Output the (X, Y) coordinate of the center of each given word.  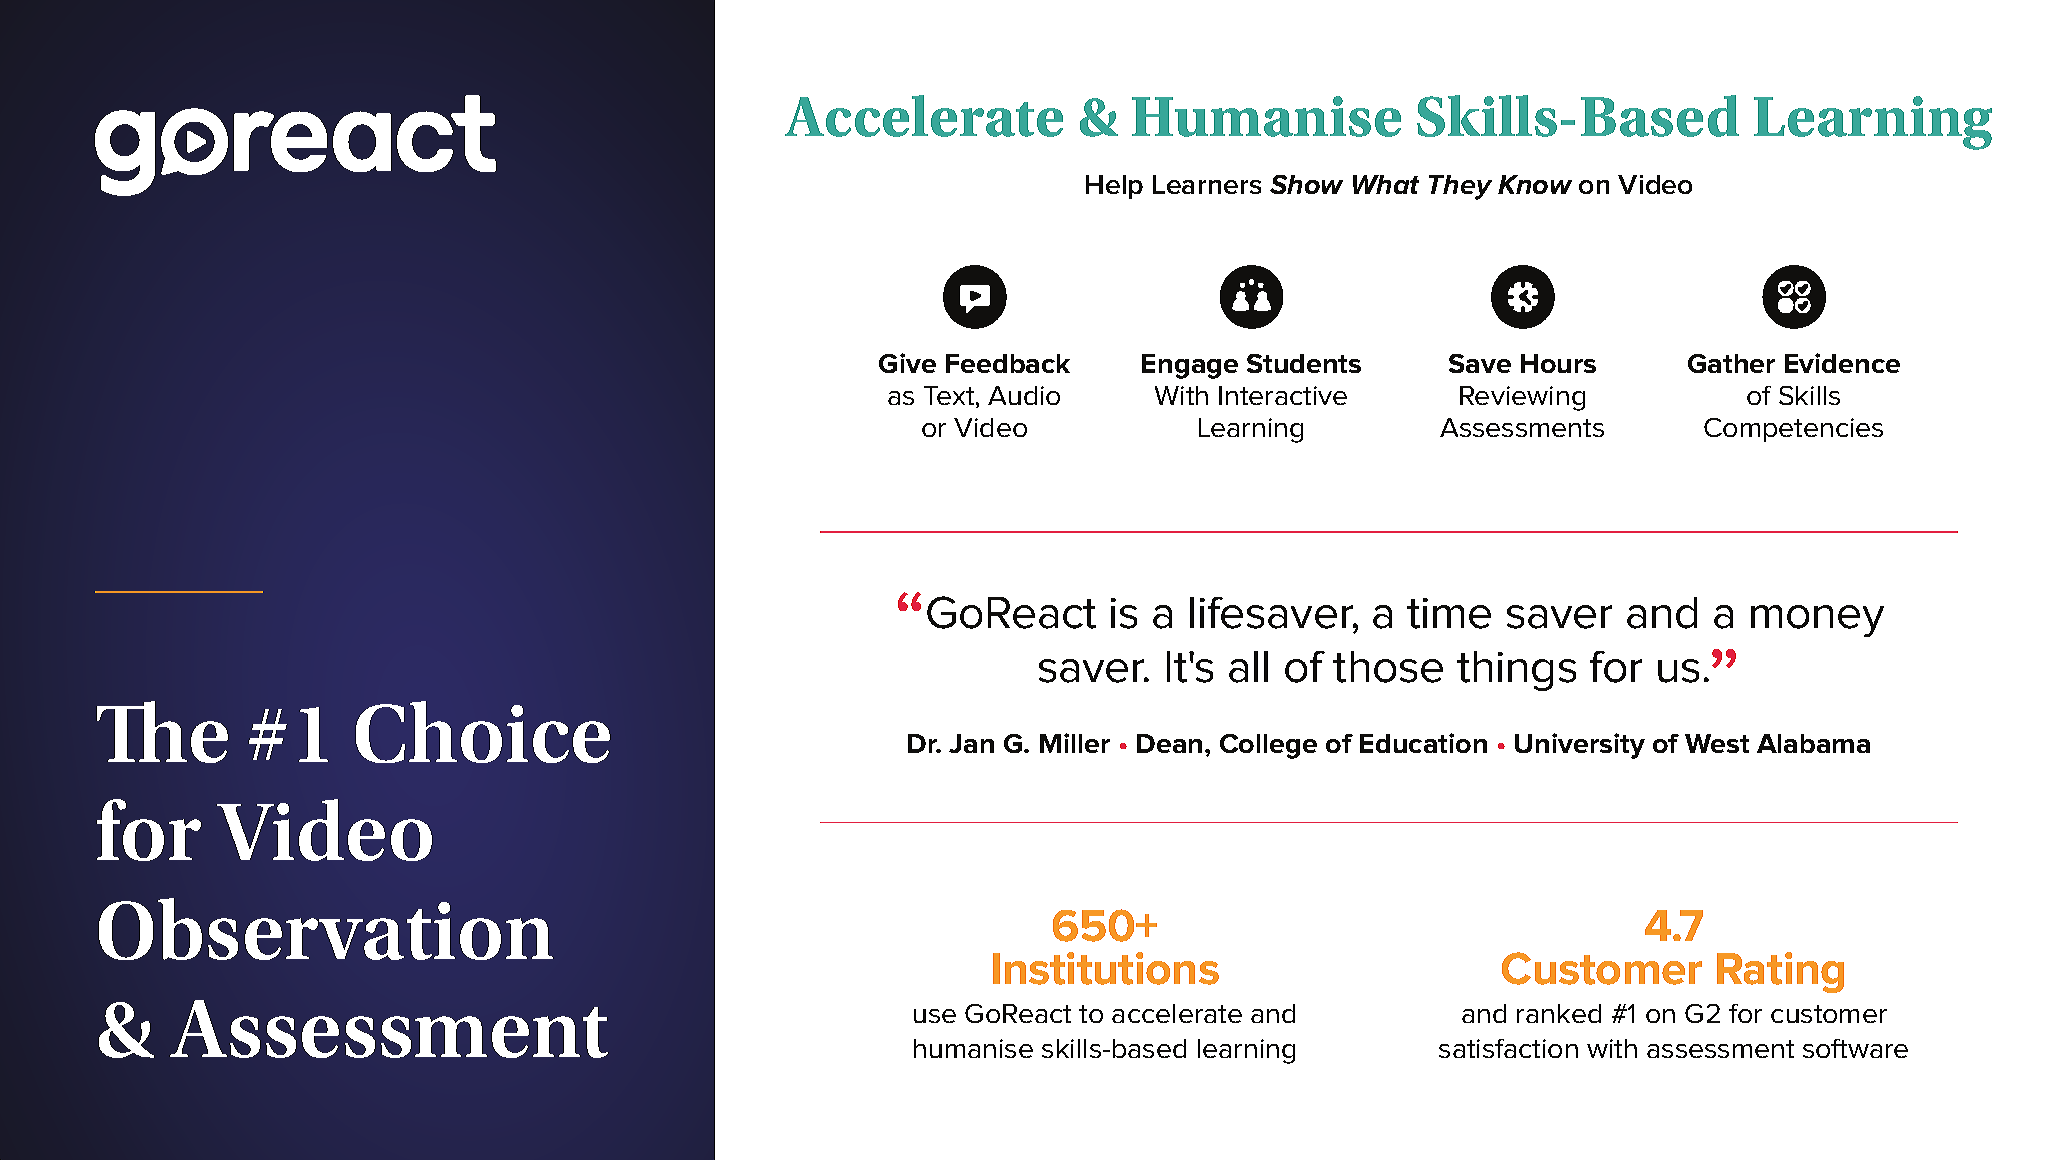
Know (1535, 184)
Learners (1207, 184)
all (1248, 667)
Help (1114, 187)
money (1817, 621)
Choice (483, 732)
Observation (326, 929)
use (935, 1016)
